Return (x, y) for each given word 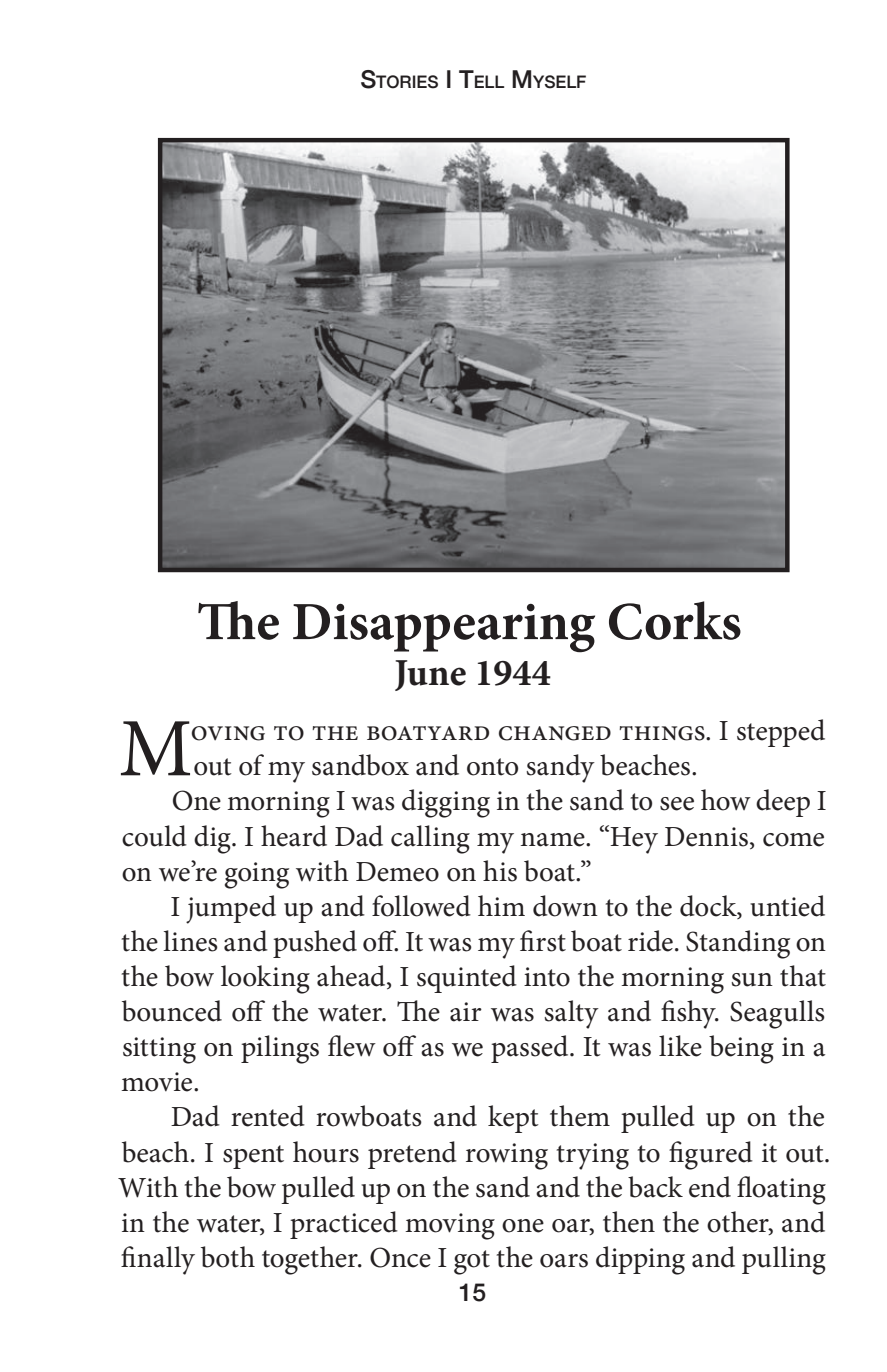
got (472, 1262)
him (501, 905)
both (228, 1257)
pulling (784, 1260)
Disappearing (444, 628)
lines (190, 941)
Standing (738, 944)
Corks (675, 620)
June (430, 675)
